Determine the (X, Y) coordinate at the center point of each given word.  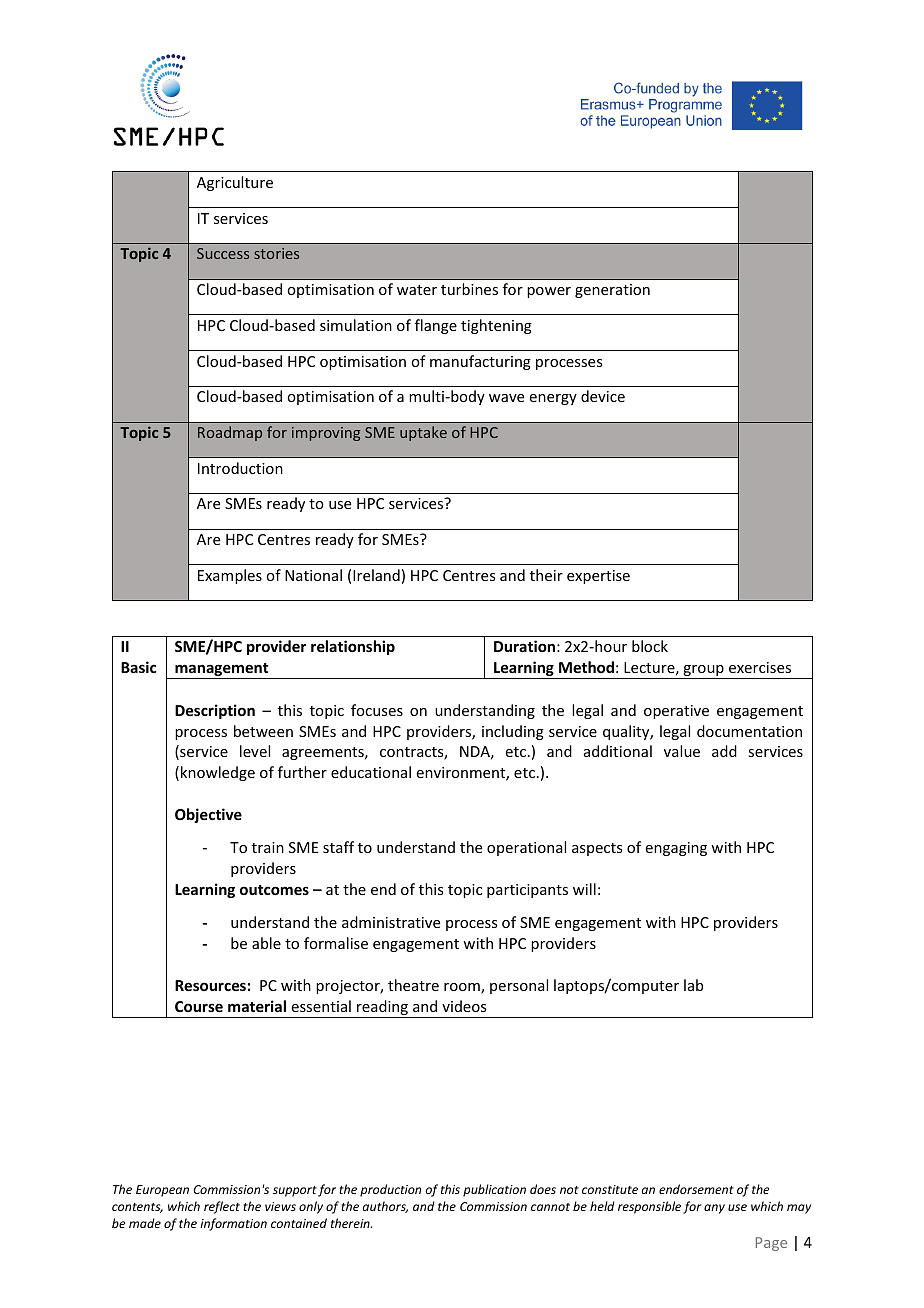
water (417, 290)
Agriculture (235, 183)
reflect (222, 1207)
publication (494, 1190)
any (714, 1209)
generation (612, 291)
